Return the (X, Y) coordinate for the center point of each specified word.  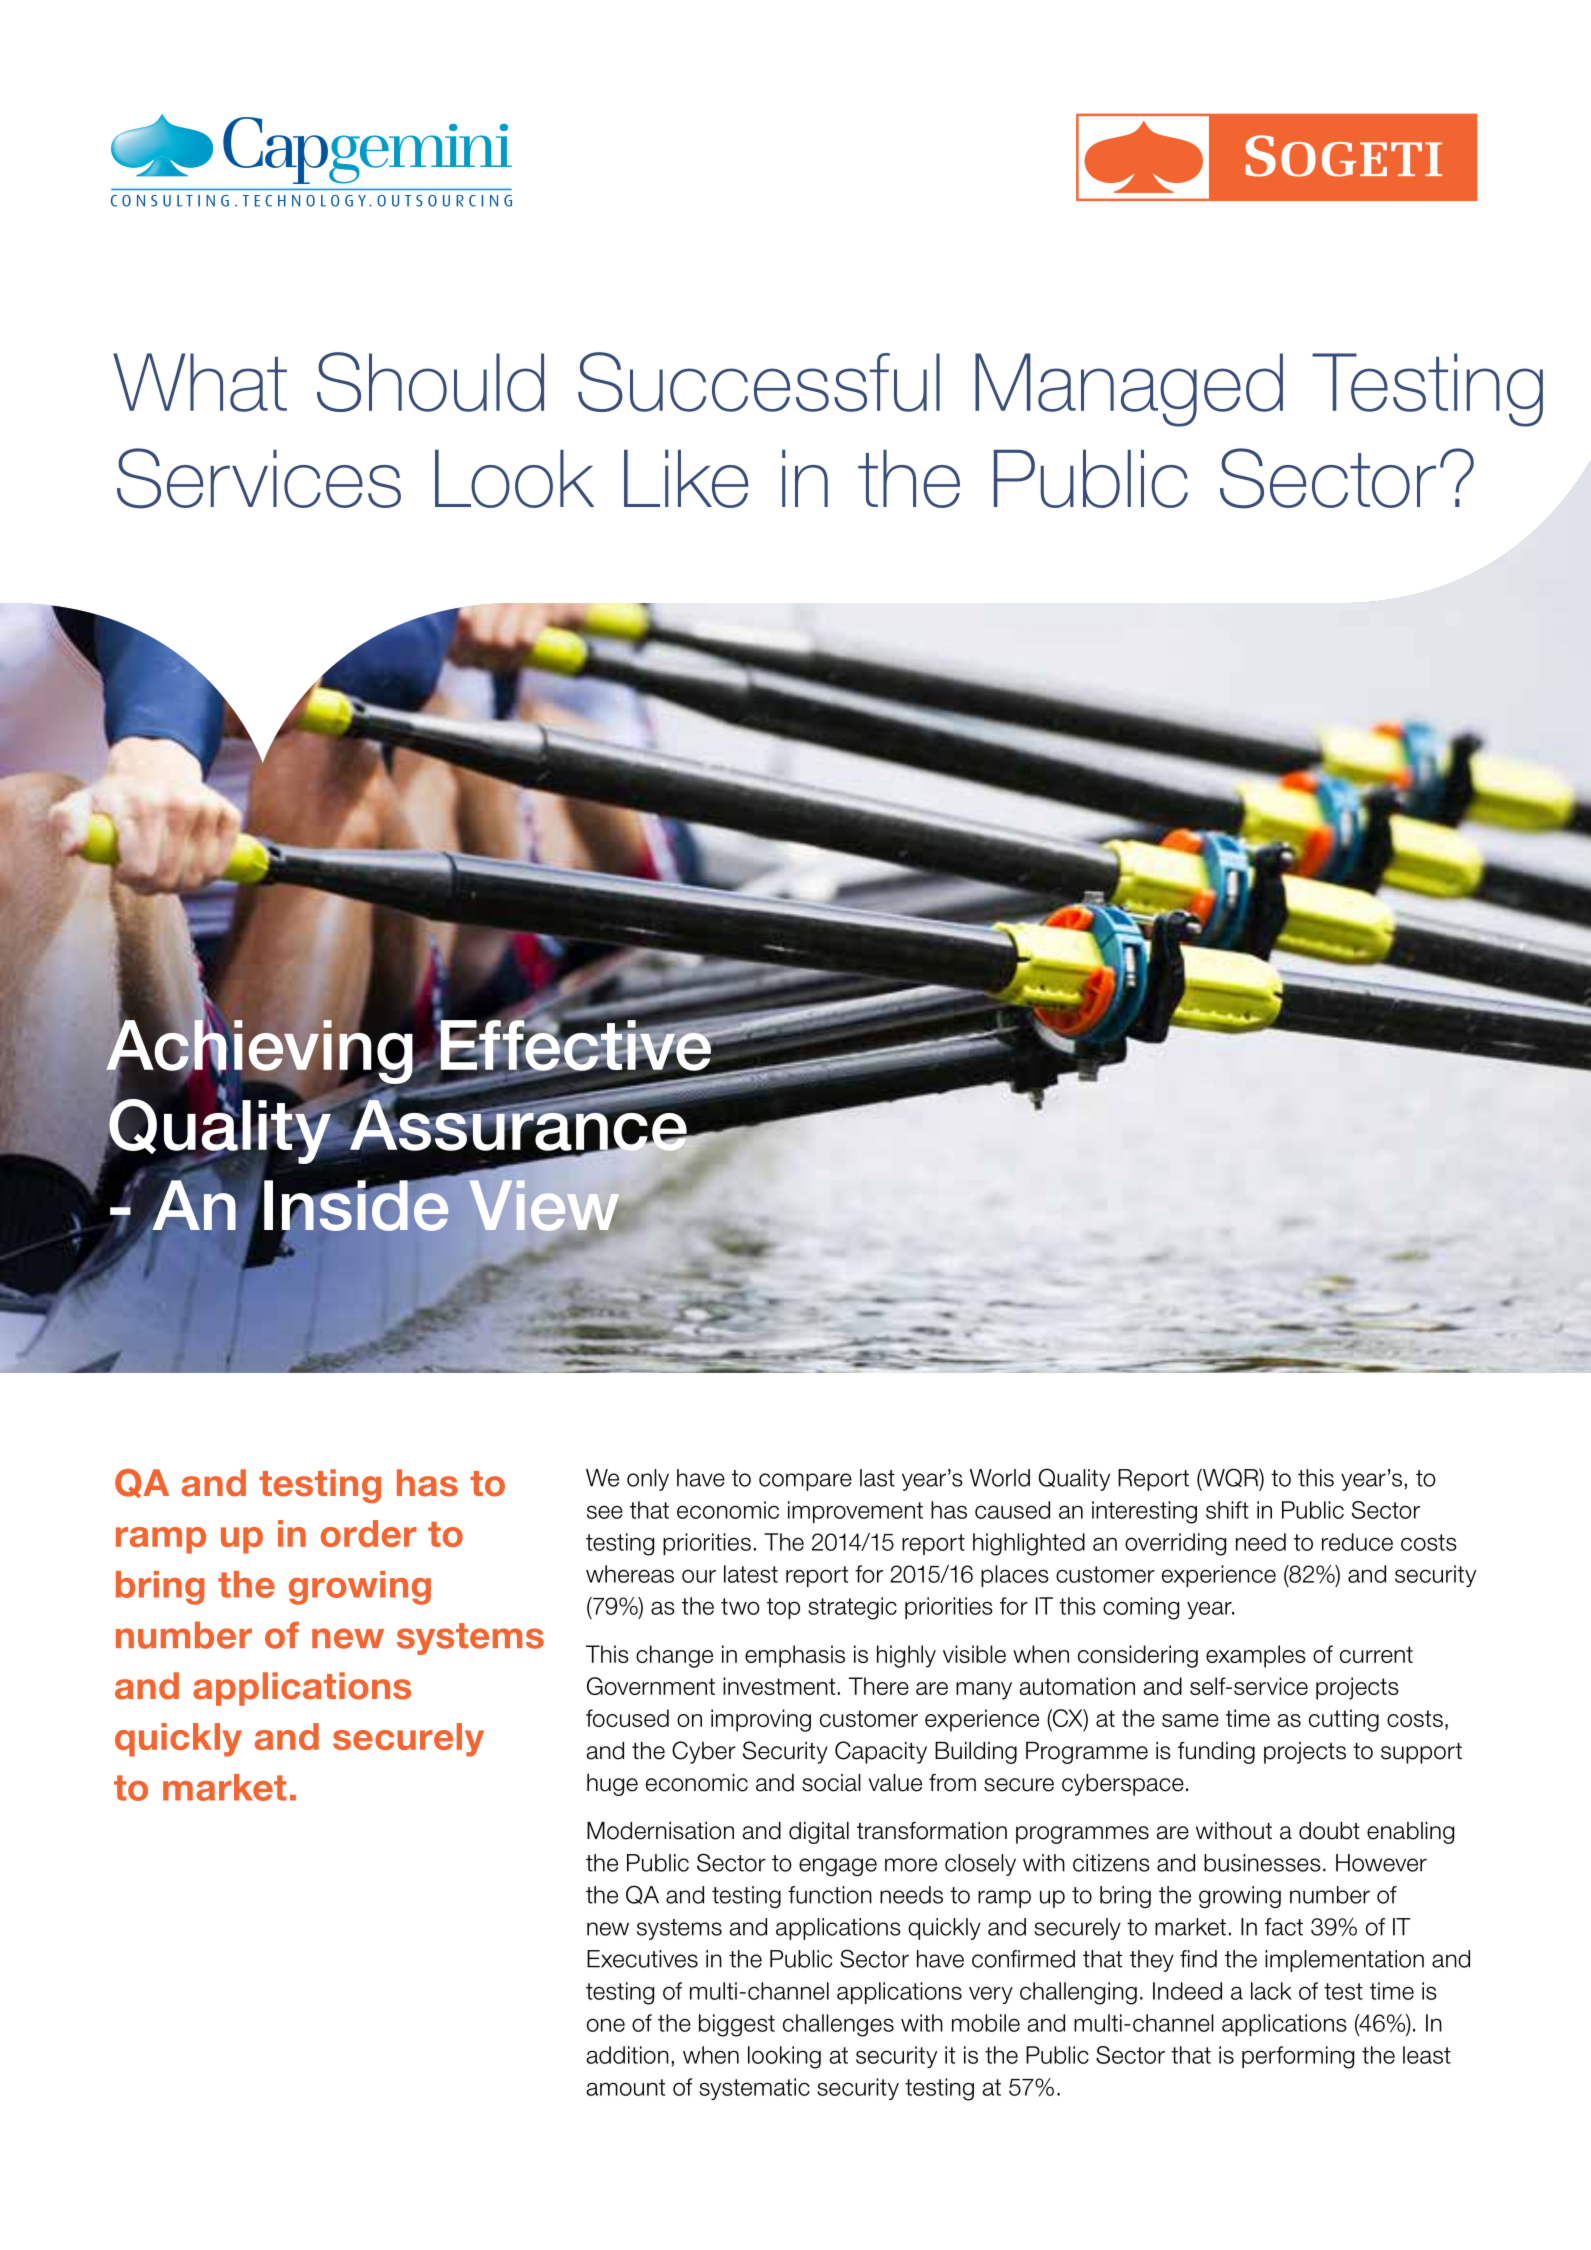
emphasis (795, 1656)
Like (686, 479)
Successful (759, 382)
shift (1227, 1510)
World (1000, 1478)
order (369, 1533)
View (544, 1207)
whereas (630, 1574)
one (606, 2025)
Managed (1129, 390)
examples (1256, 1656)
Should (430, 382)
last (877, 1478)
